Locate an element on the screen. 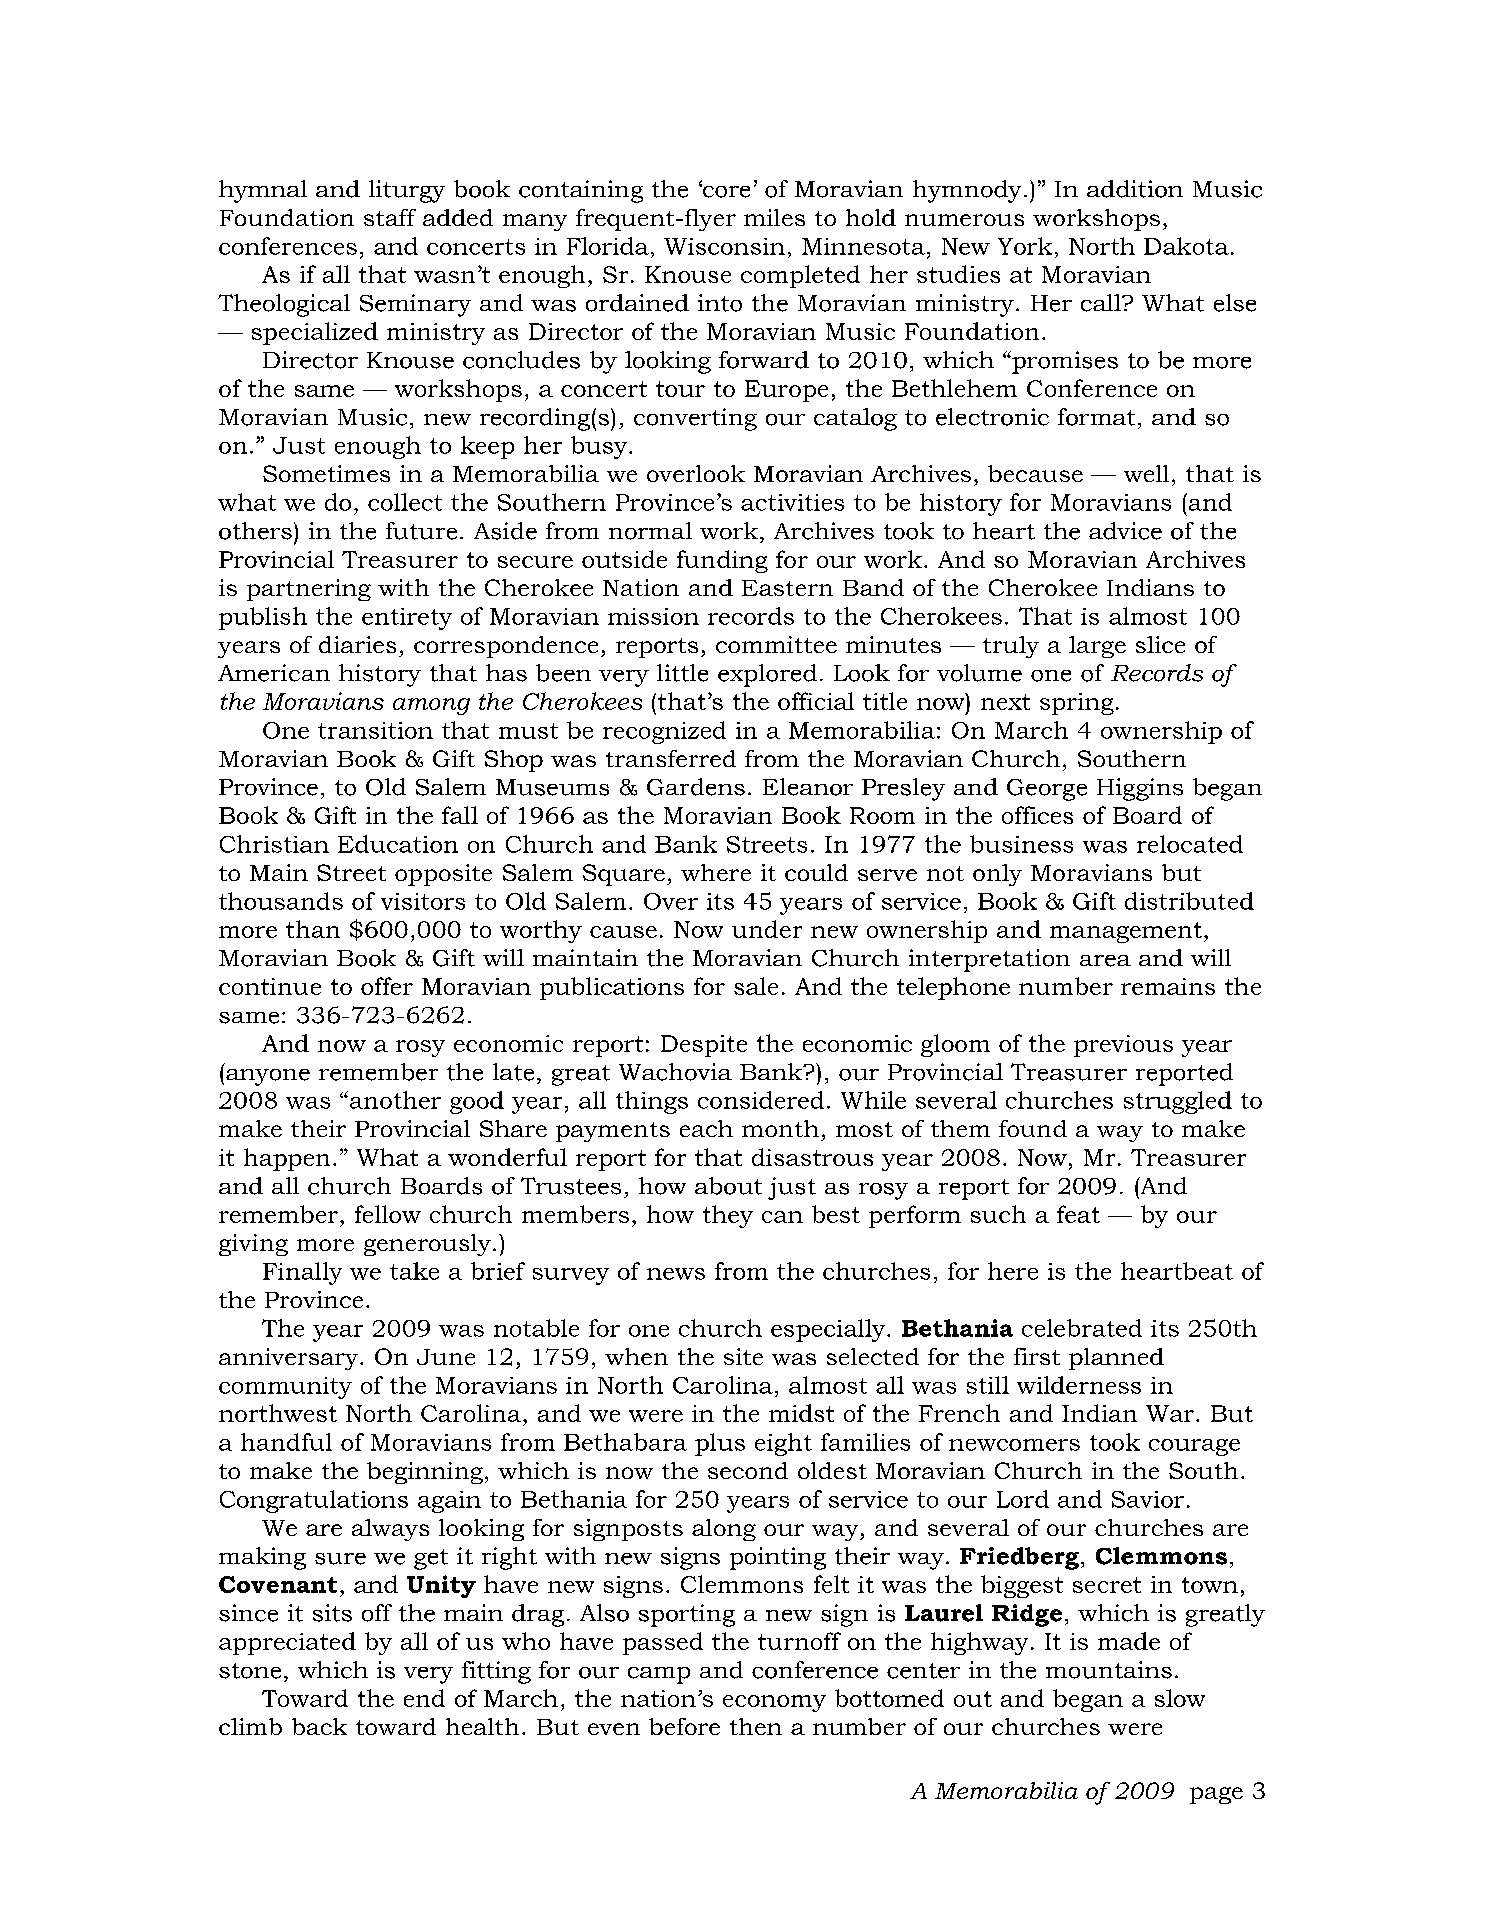 Image resolution: width=1485 pixels, height=1921 pixels. Despite is located at coordinates (704, 1046).
